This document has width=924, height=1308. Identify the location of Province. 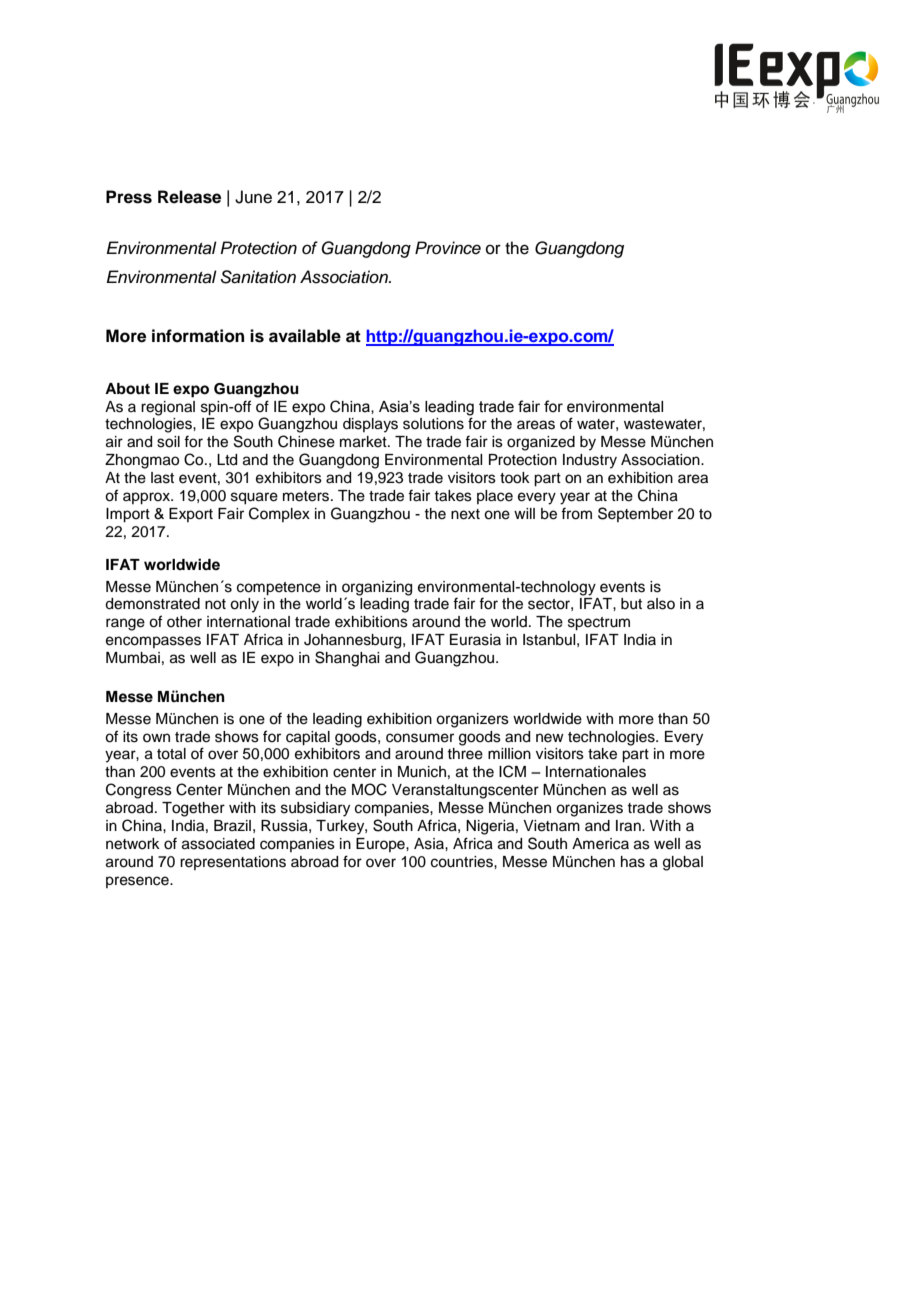
(448, 248).
